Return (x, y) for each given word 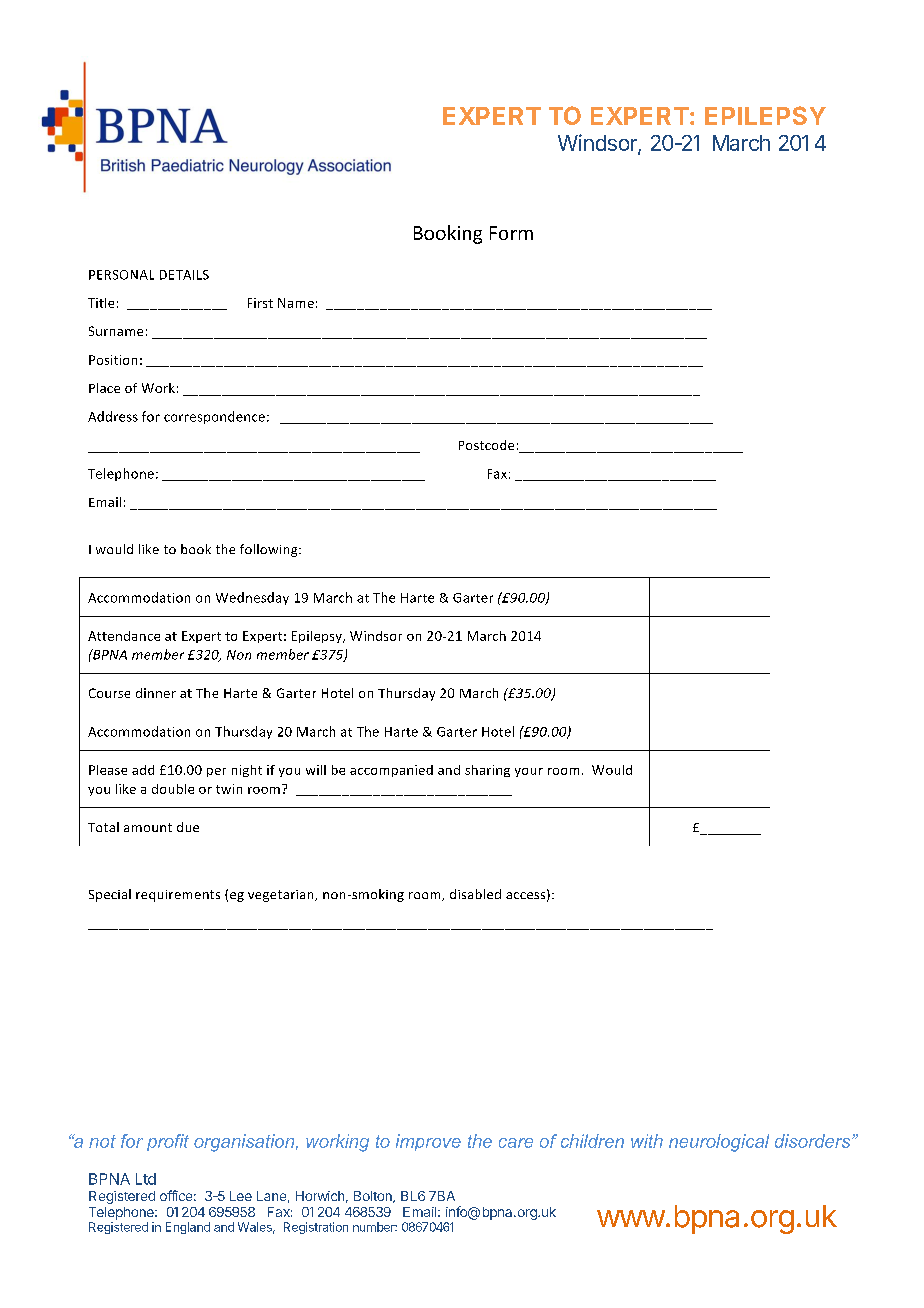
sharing (487, 771)
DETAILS (184, 275)
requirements (178, 896)
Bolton (374, 1197)
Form (511, 233)
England (188, 1228)
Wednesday (252, 598)
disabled (475, 894)
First (260, 303)
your (529, 772)
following (270, 550)
